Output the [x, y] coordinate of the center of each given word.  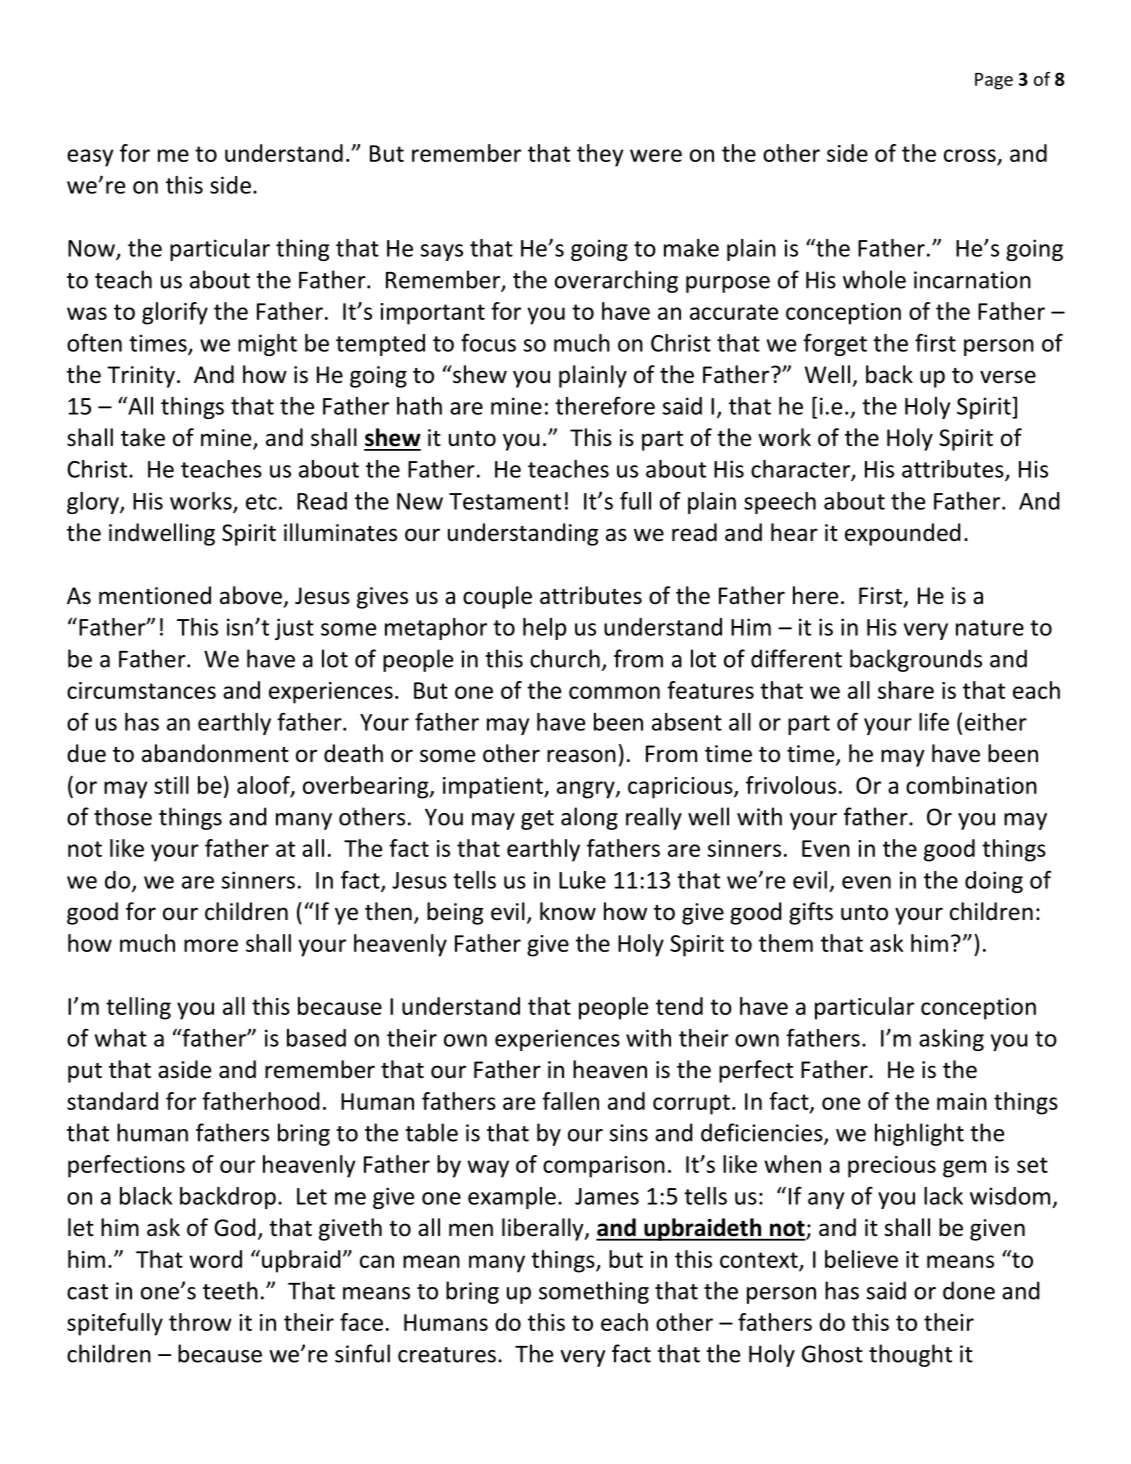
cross [970, 155]
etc [261, 502]
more [211, 945]
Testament [505, 501]
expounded [903, 534]
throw [200, 1322]
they [600, 155]
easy [90, 158]
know [568, 911]
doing [994, 882]
